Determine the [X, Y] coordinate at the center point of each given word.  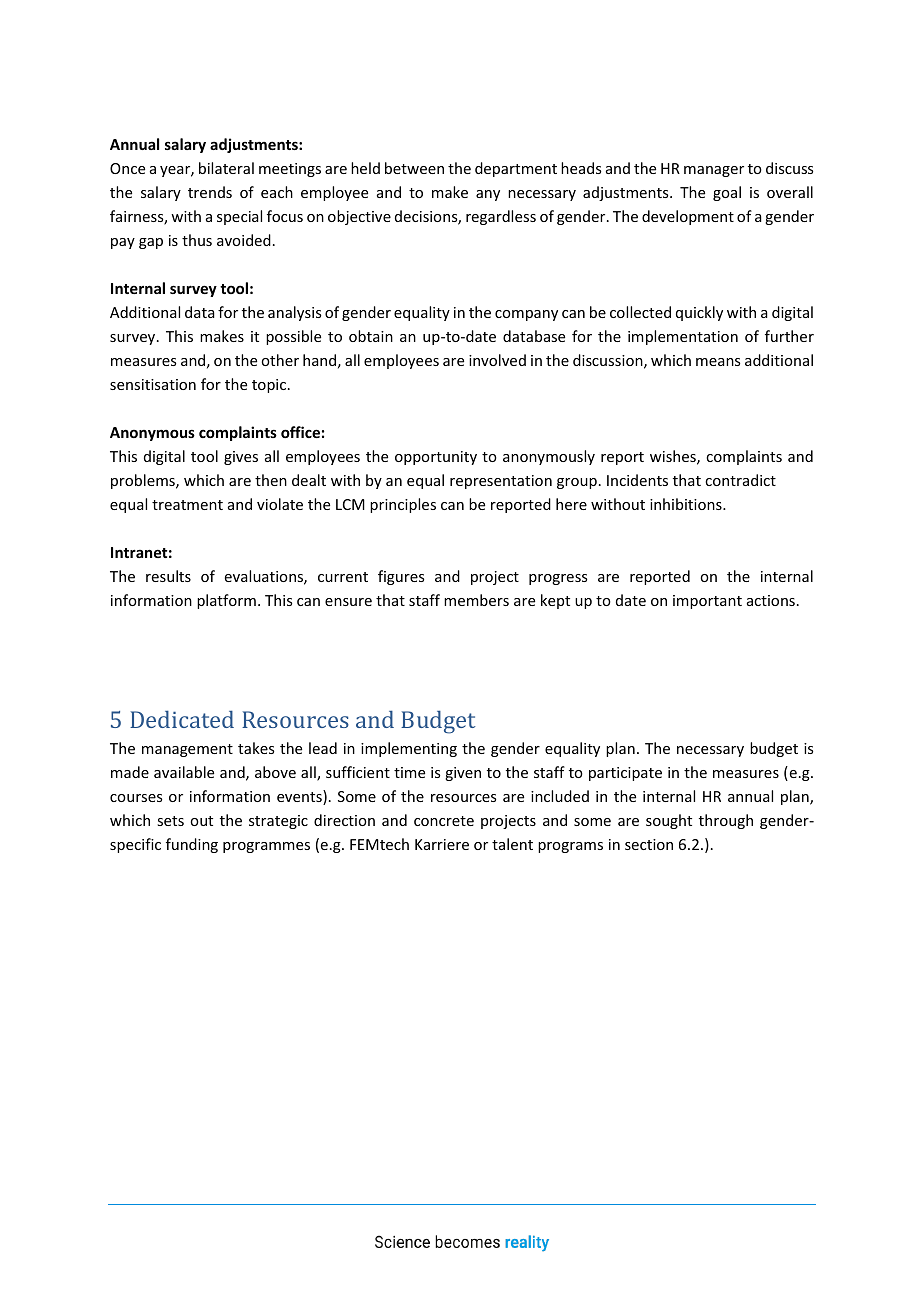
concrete [444, 821]
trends [210, 192]
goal [727, 193]
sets [170, 821]
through [726, 821]
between [414, 168]
